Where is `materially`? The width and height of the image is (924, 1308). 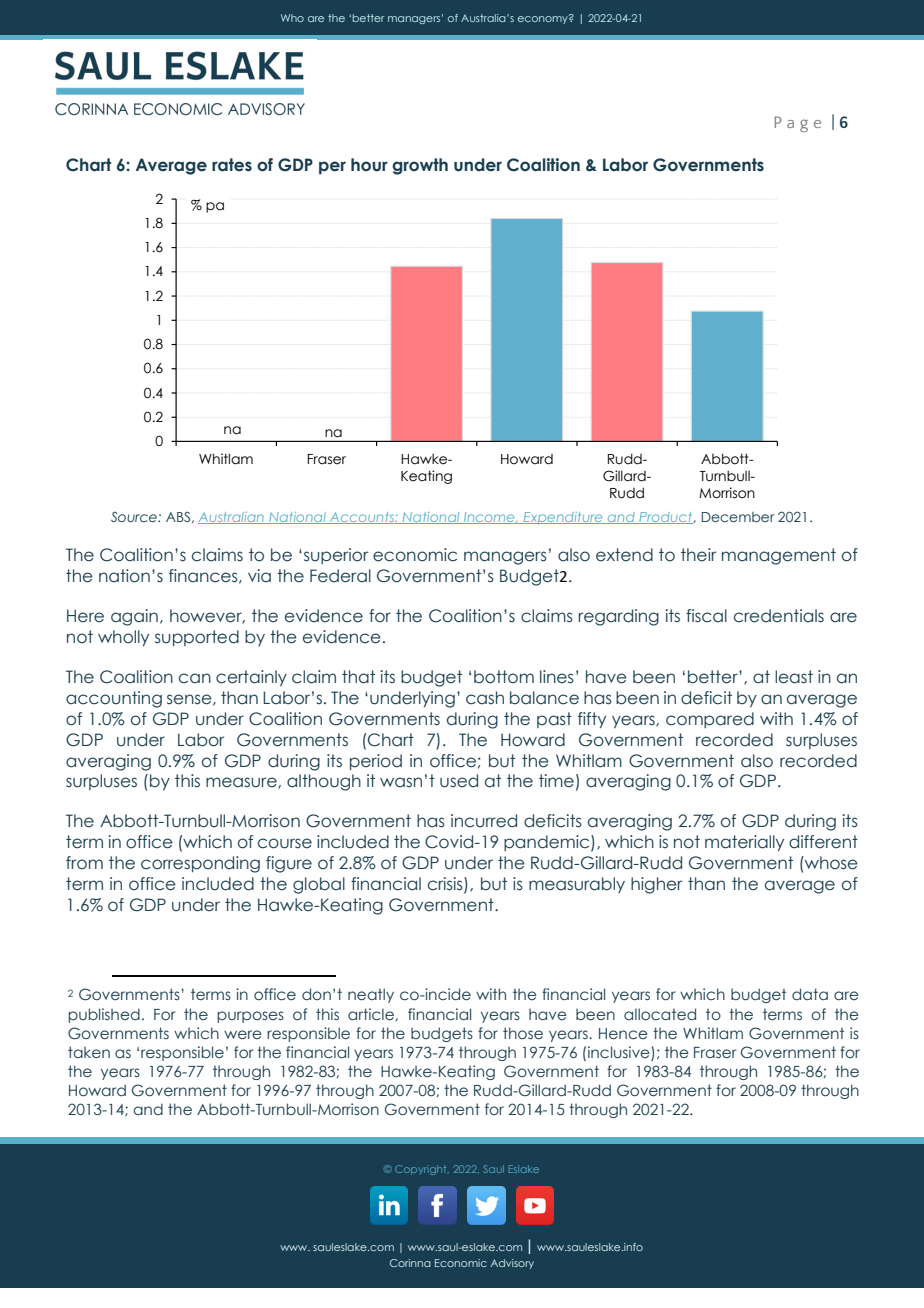
materially is located at coordinates (744, 843).
